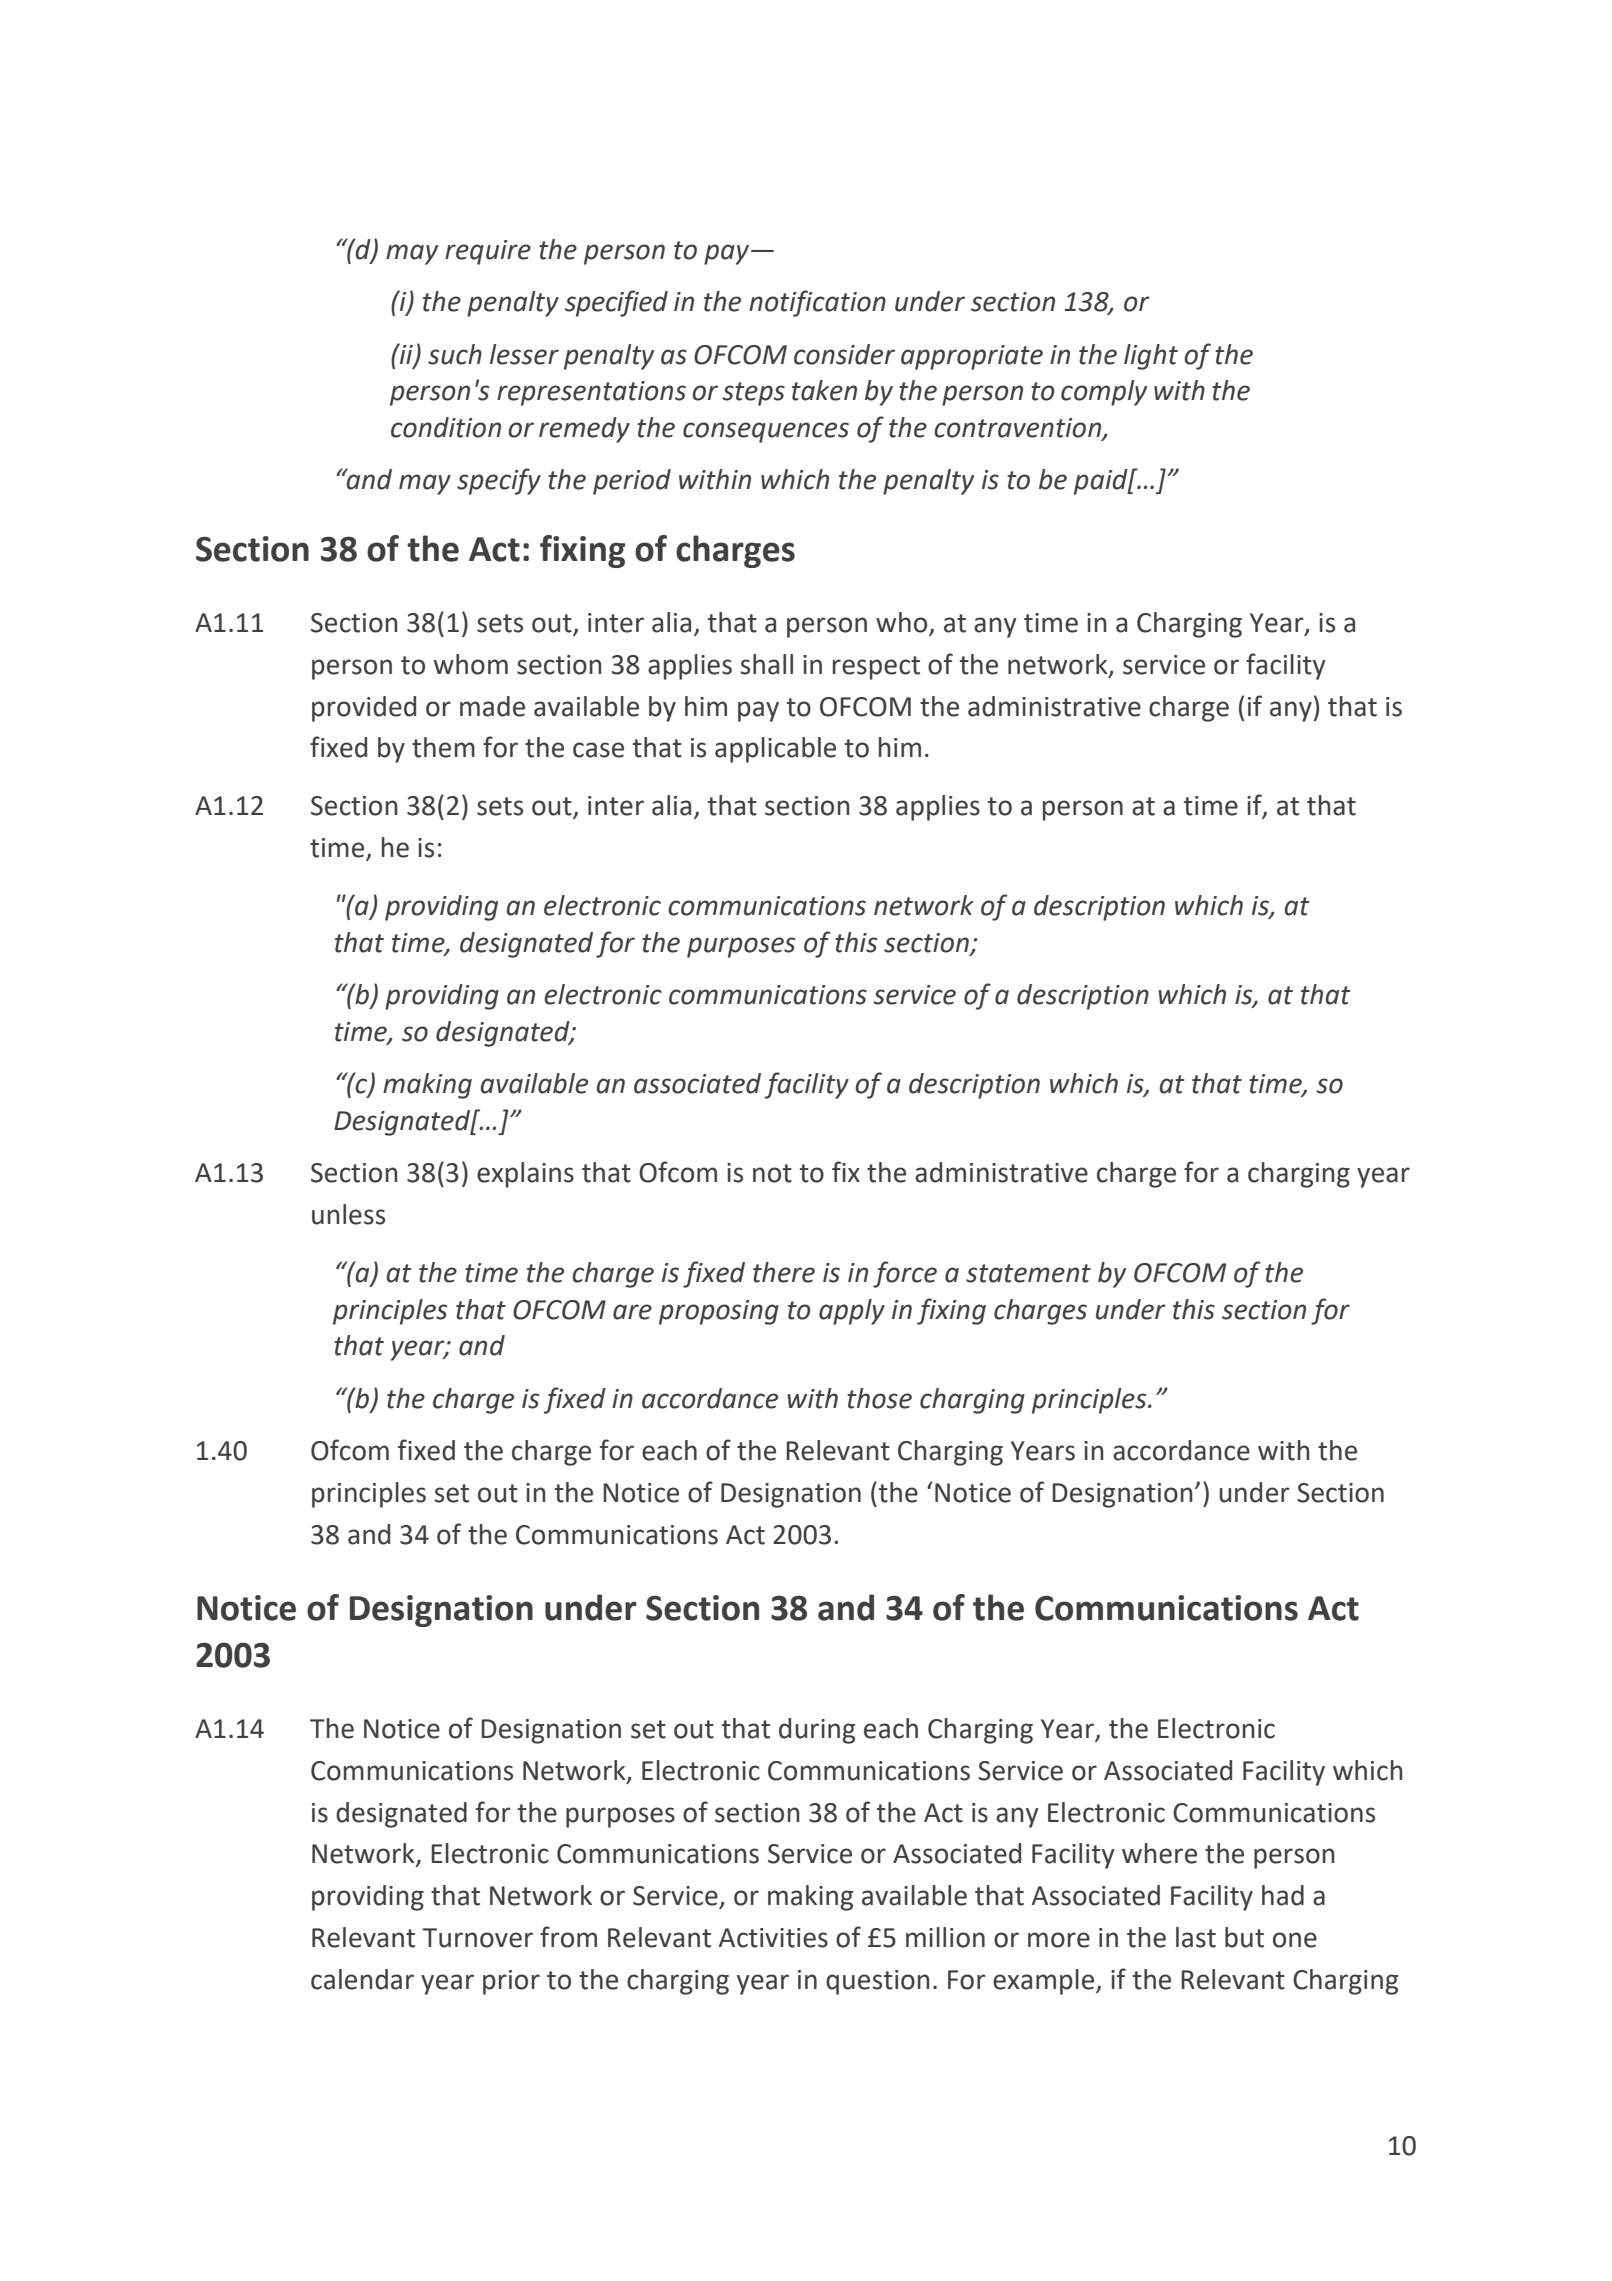 The width and height of the page is (1612, 2281). Describe the element at coordinates (784, 1272) in the page. I see `there` at that location.
